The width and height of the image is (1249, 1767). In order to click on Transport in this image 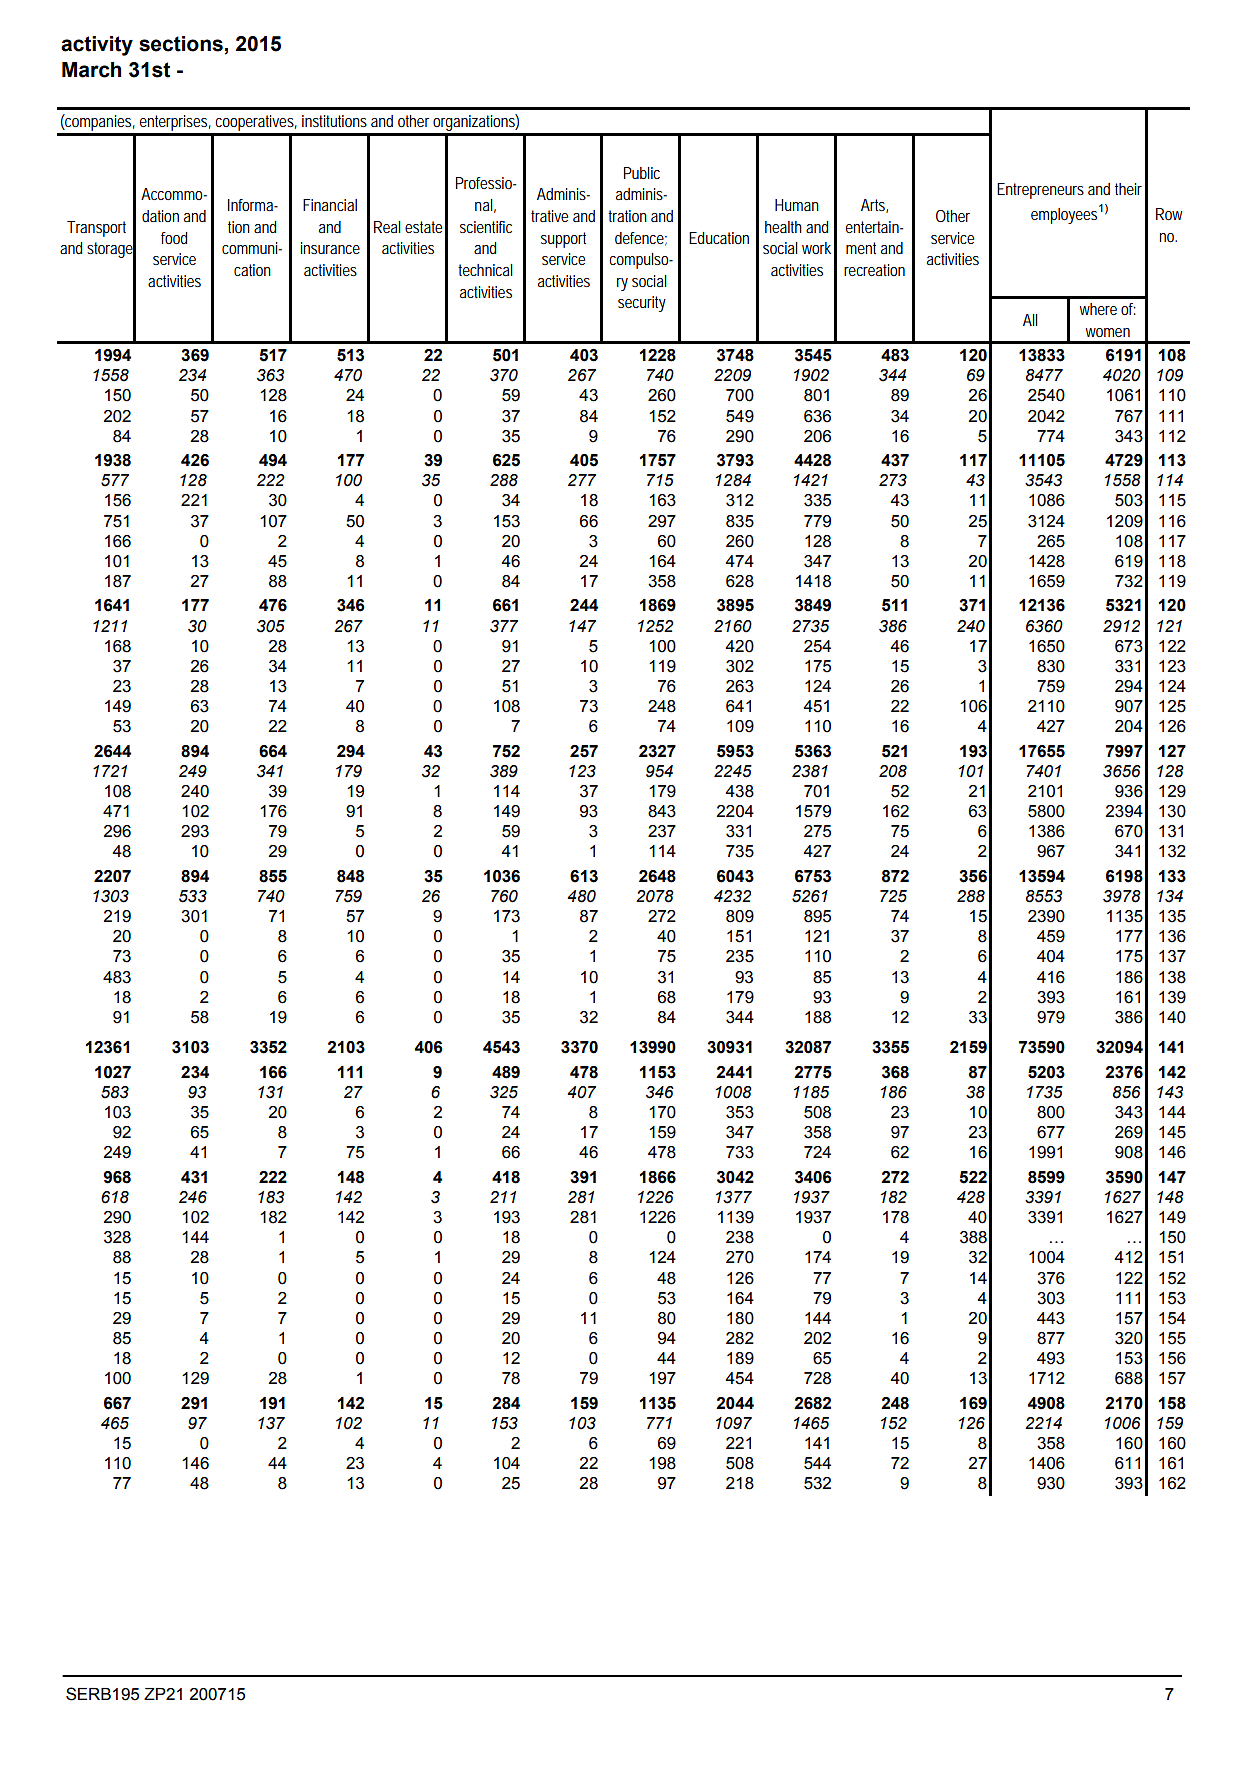, I will do `click(96, 229)`.
